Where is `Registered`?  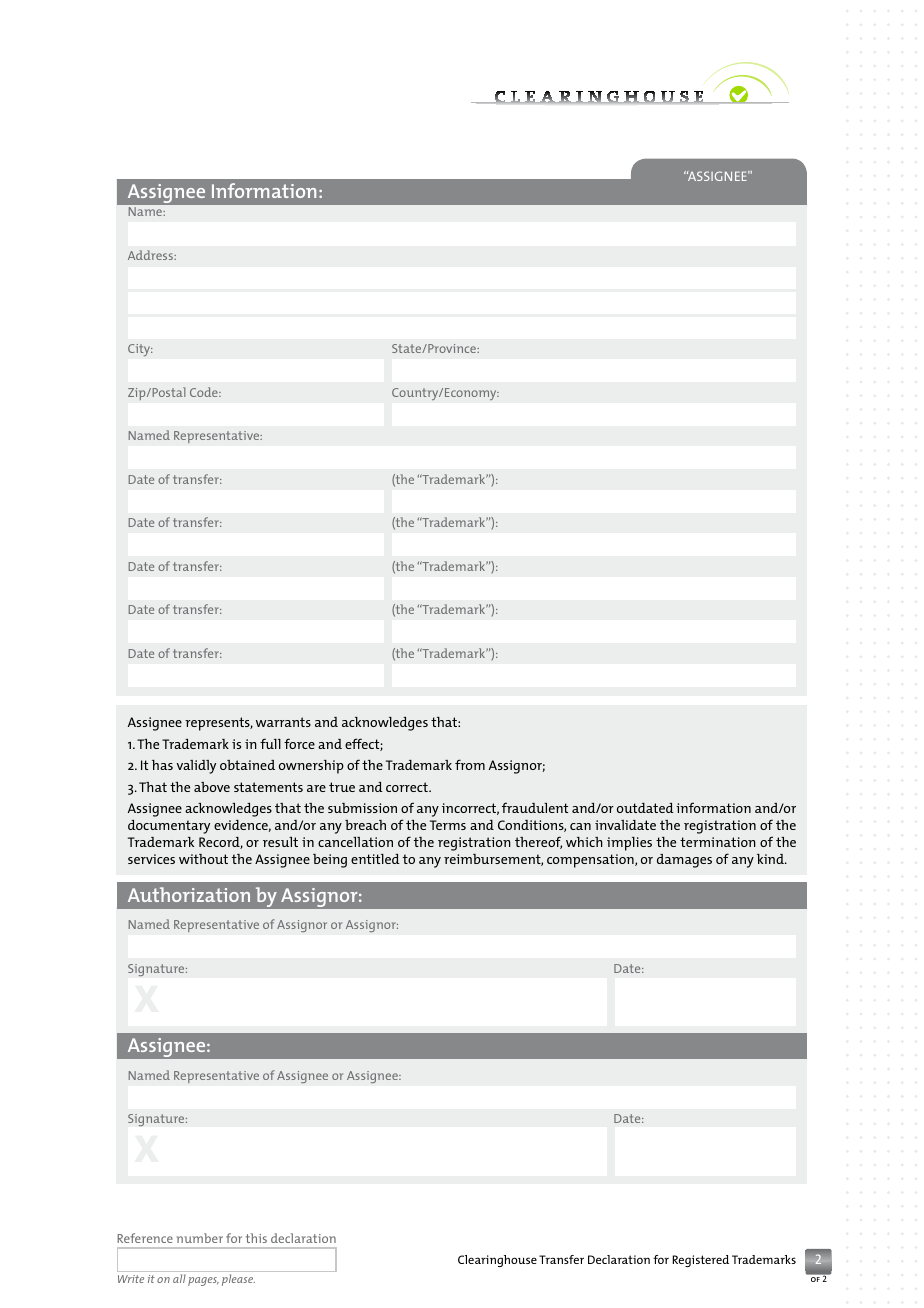
Registered is located at coordinates (700, 1261).
